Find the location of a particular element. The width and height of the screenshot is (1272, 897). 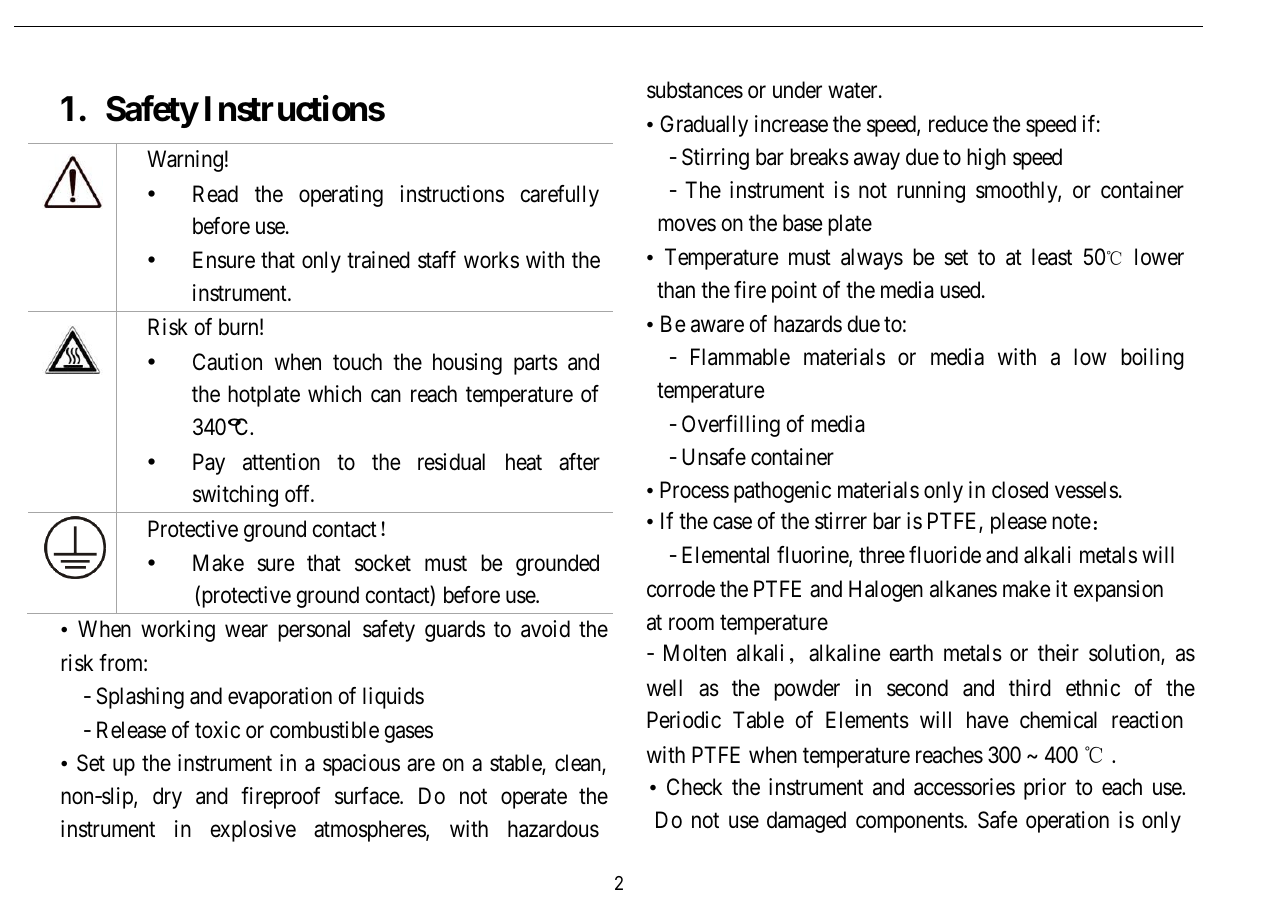

Warning is located at coordinates (185, 161).
